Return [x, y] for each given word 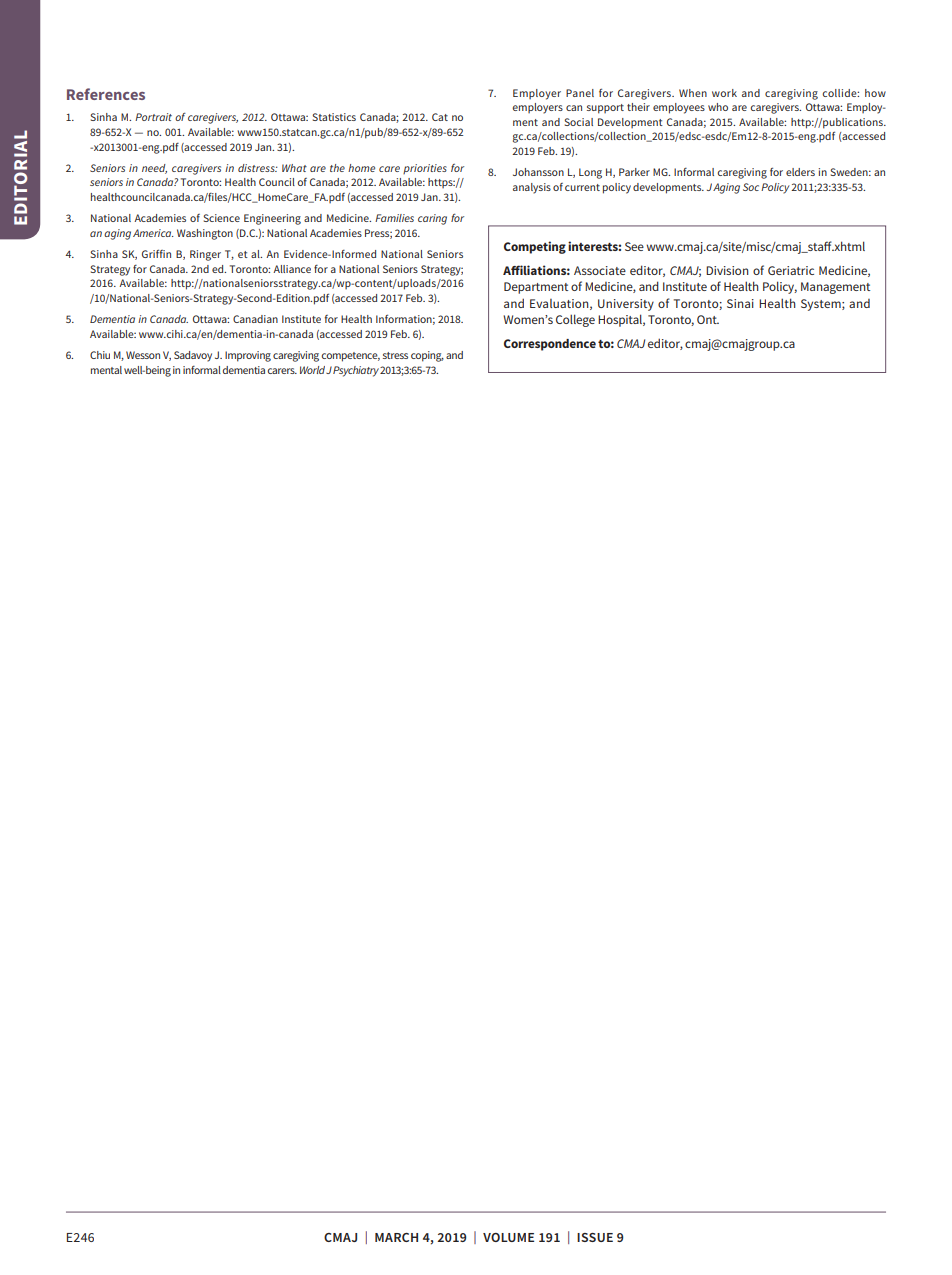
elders [800, 172]
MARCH [396, 1237]
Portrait [153, 117]
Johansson [538, 172]
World [312, 370]
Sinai [740, 303]
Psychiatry [357, 371]
